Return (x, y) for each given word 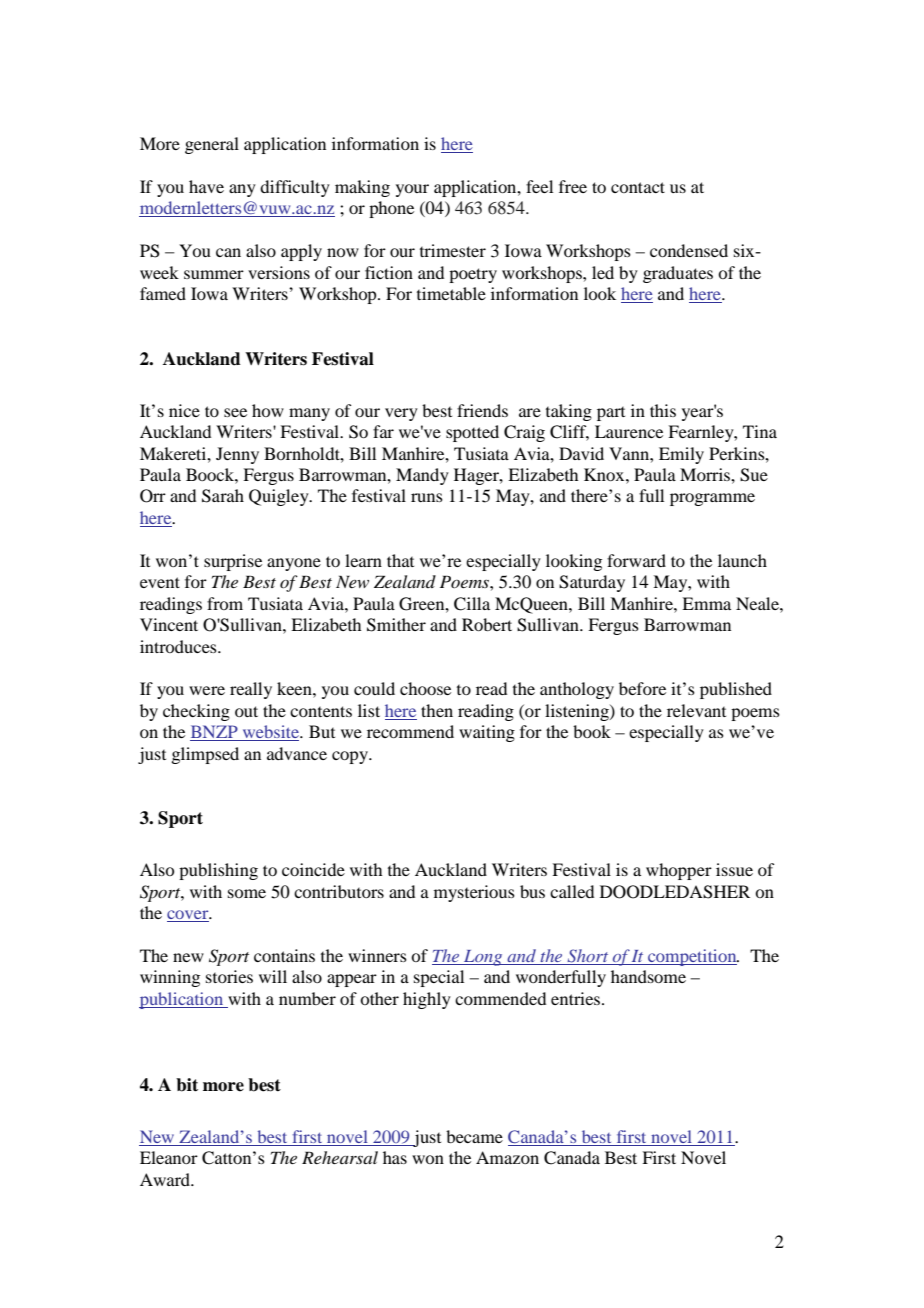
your (412, 190)
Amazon (507, 1157)
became (474, 1136)
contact (638, 187)
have (206, 186)
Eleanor (169, 1157)
